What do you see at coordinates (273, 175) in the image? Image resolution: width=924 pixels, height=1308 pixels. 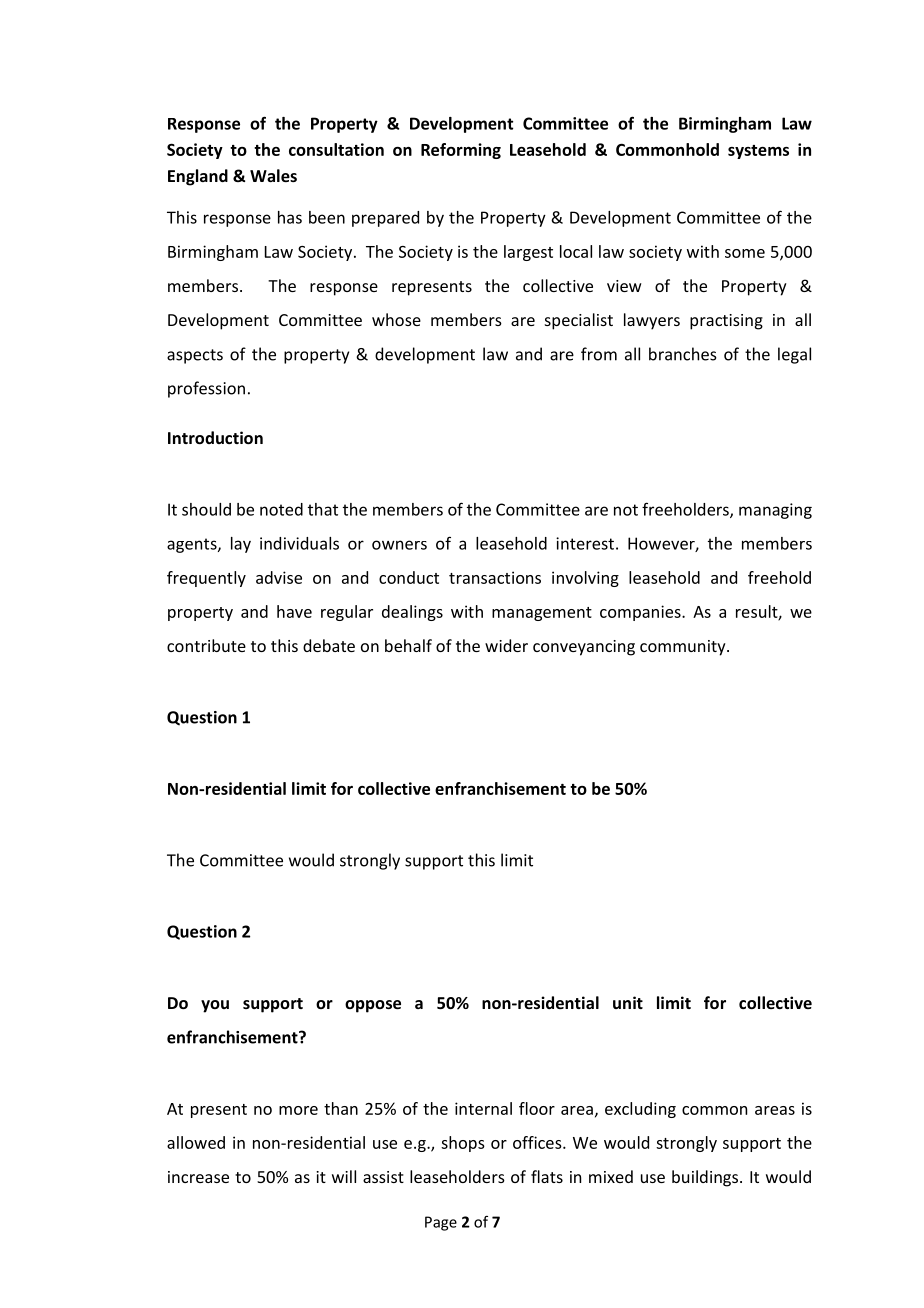 I see `Wales` at bounding box center [273, 175].
